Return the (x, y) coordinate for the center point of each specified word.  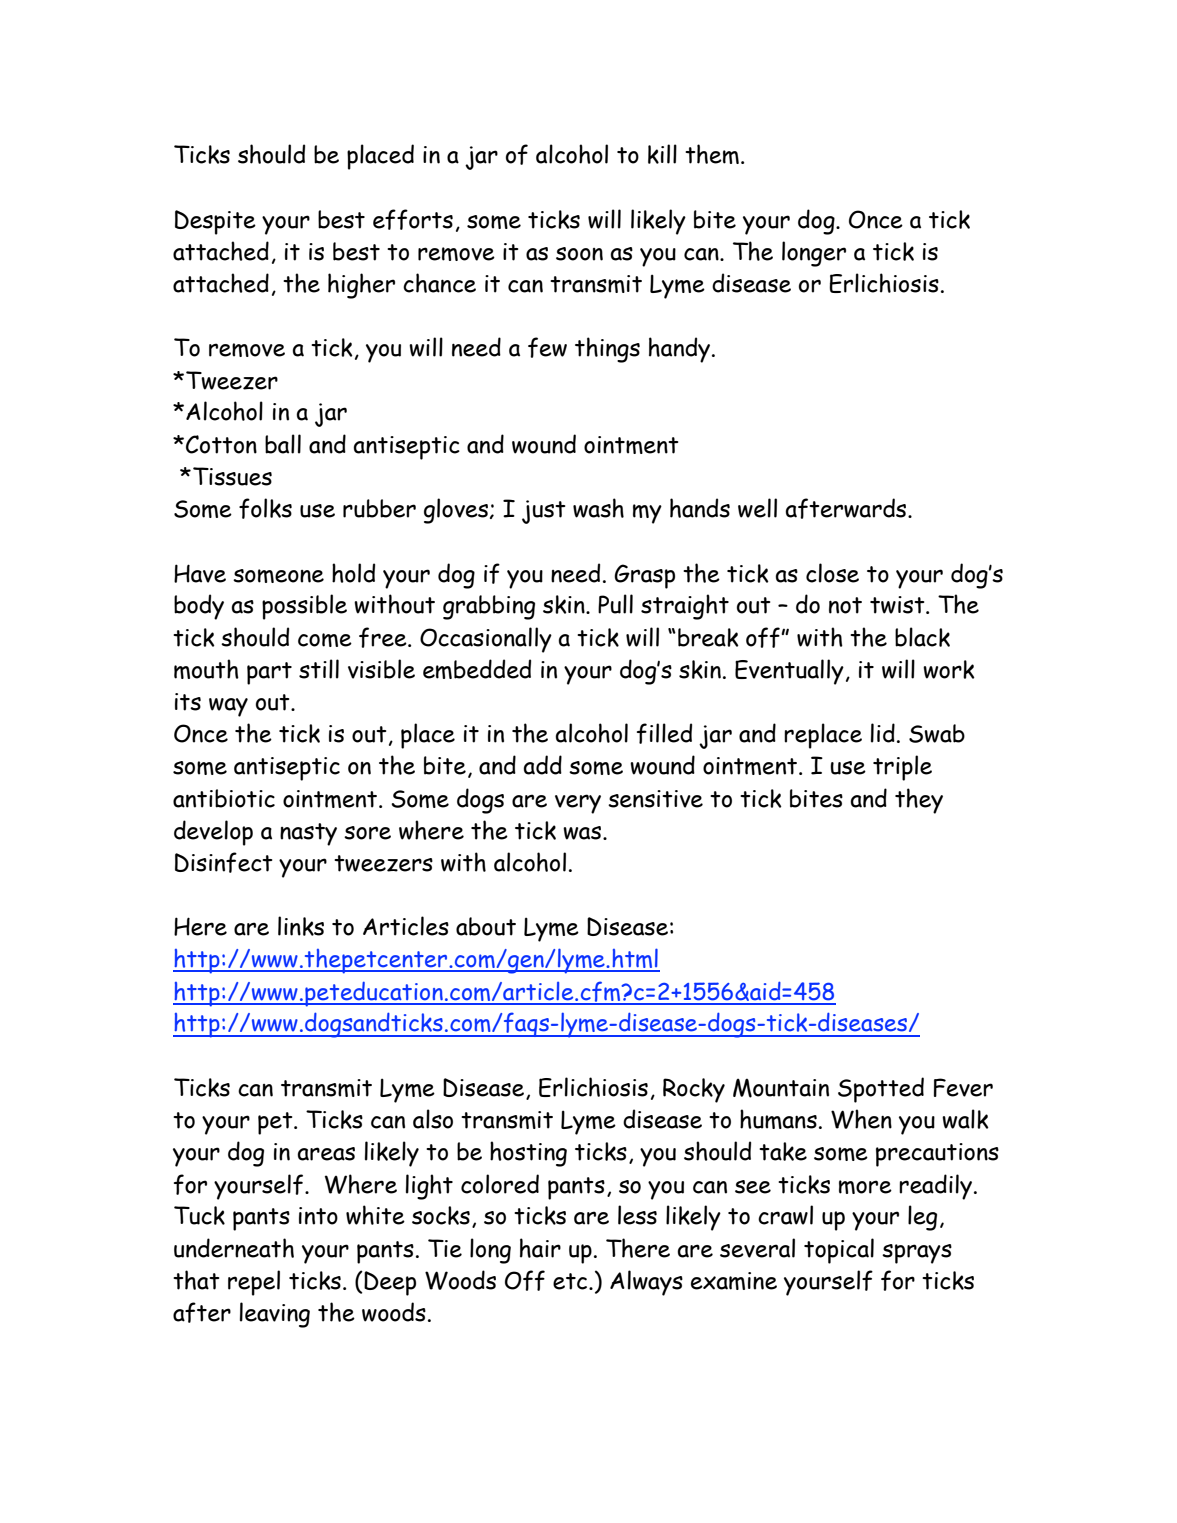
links (301, 926)
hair (540, 1248)
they (919, 801)
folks (265, 508)
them (712, 154)
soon (579, 254)
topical (839, 1251)
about (486, 926)
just (544, 512)
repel (254, 1283)
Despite (215, 222)
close (832, 573)
